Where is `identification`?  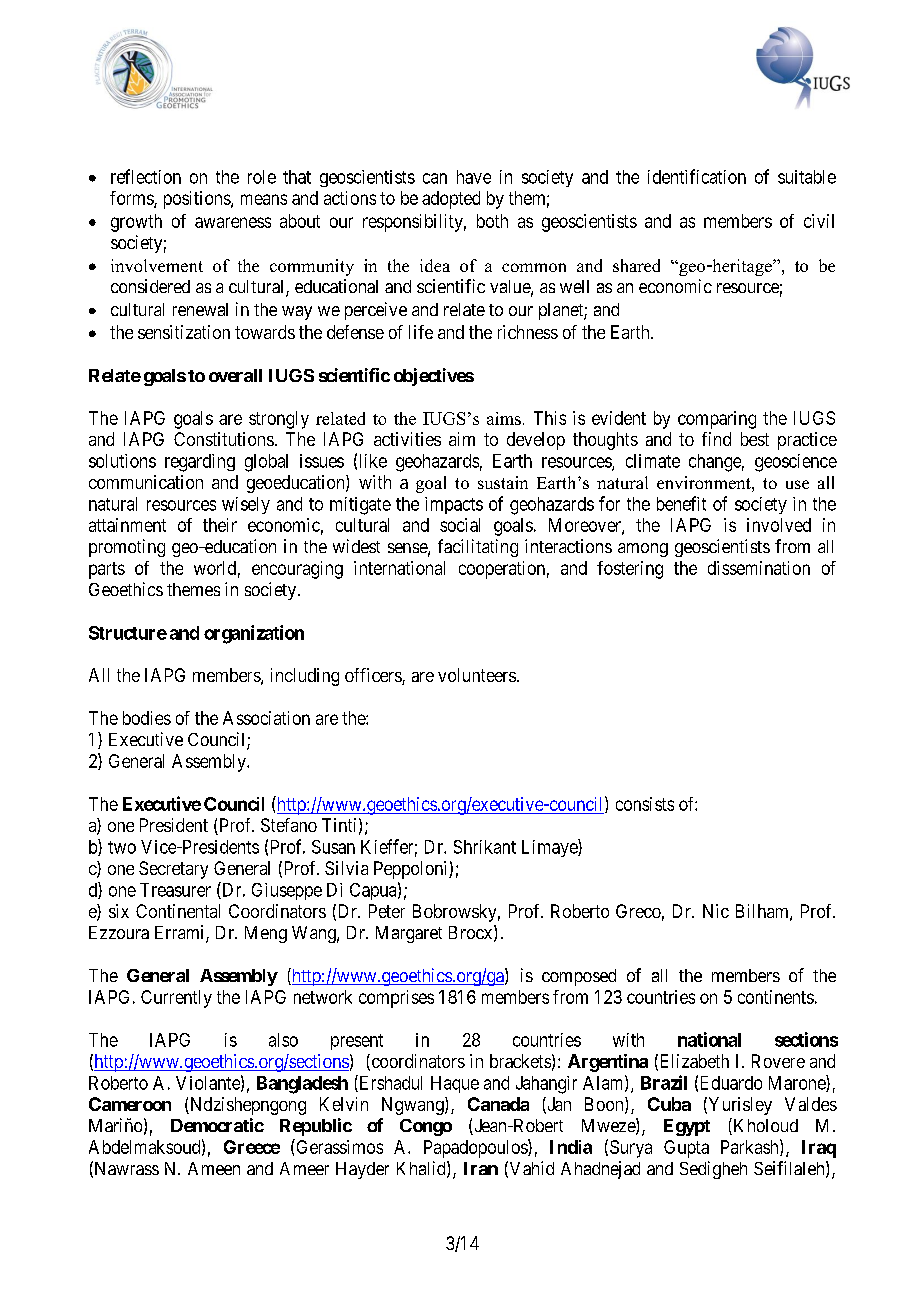 identification is located at coordinates (697, 176).
